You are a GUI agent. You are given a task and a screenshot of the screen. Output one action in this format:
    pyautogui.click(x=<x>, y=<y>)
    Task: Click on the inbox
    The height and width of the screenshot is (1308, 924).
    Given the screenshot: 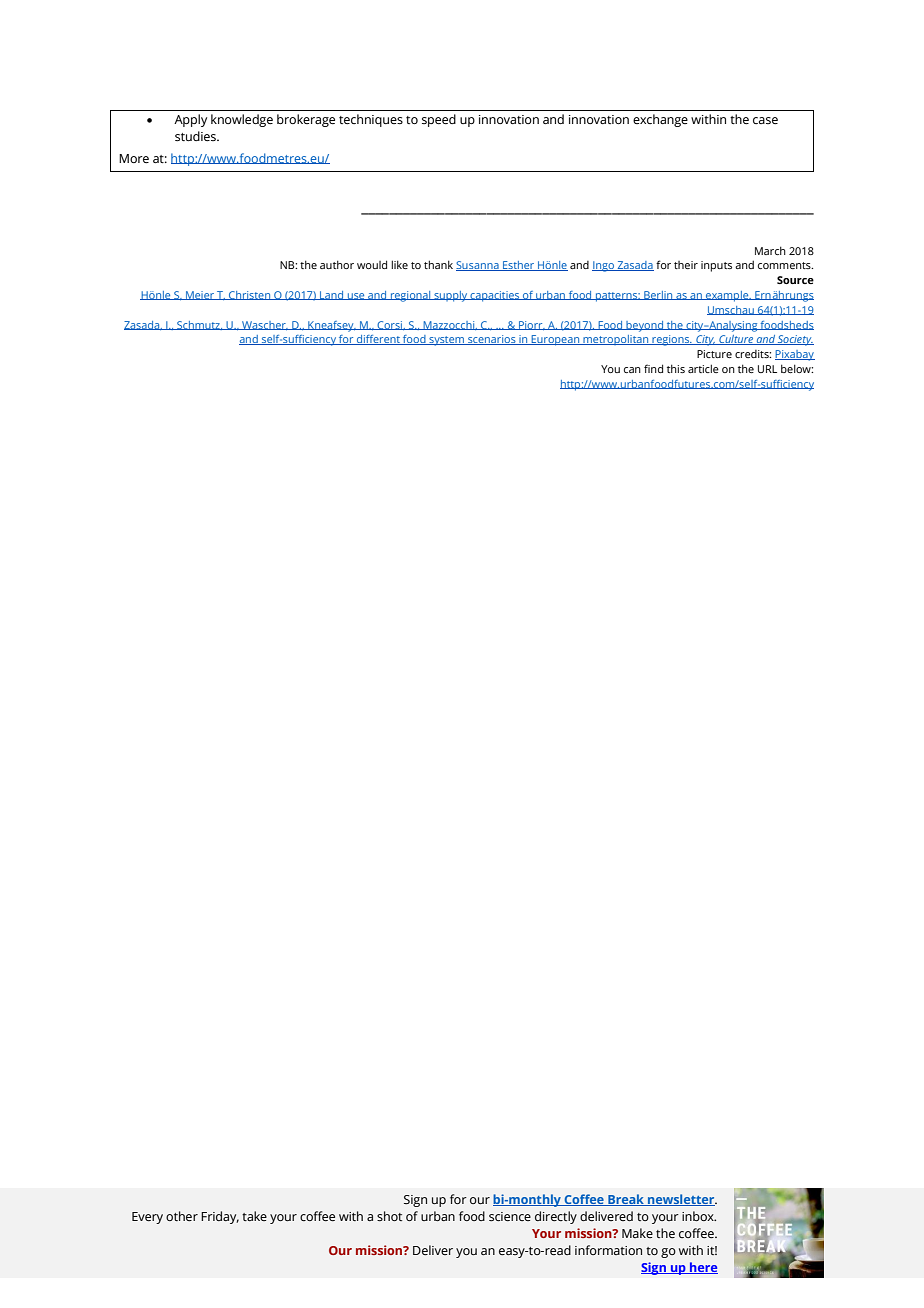 What is the action you would take?
    pyautogui.click(x=699, y=1216)
